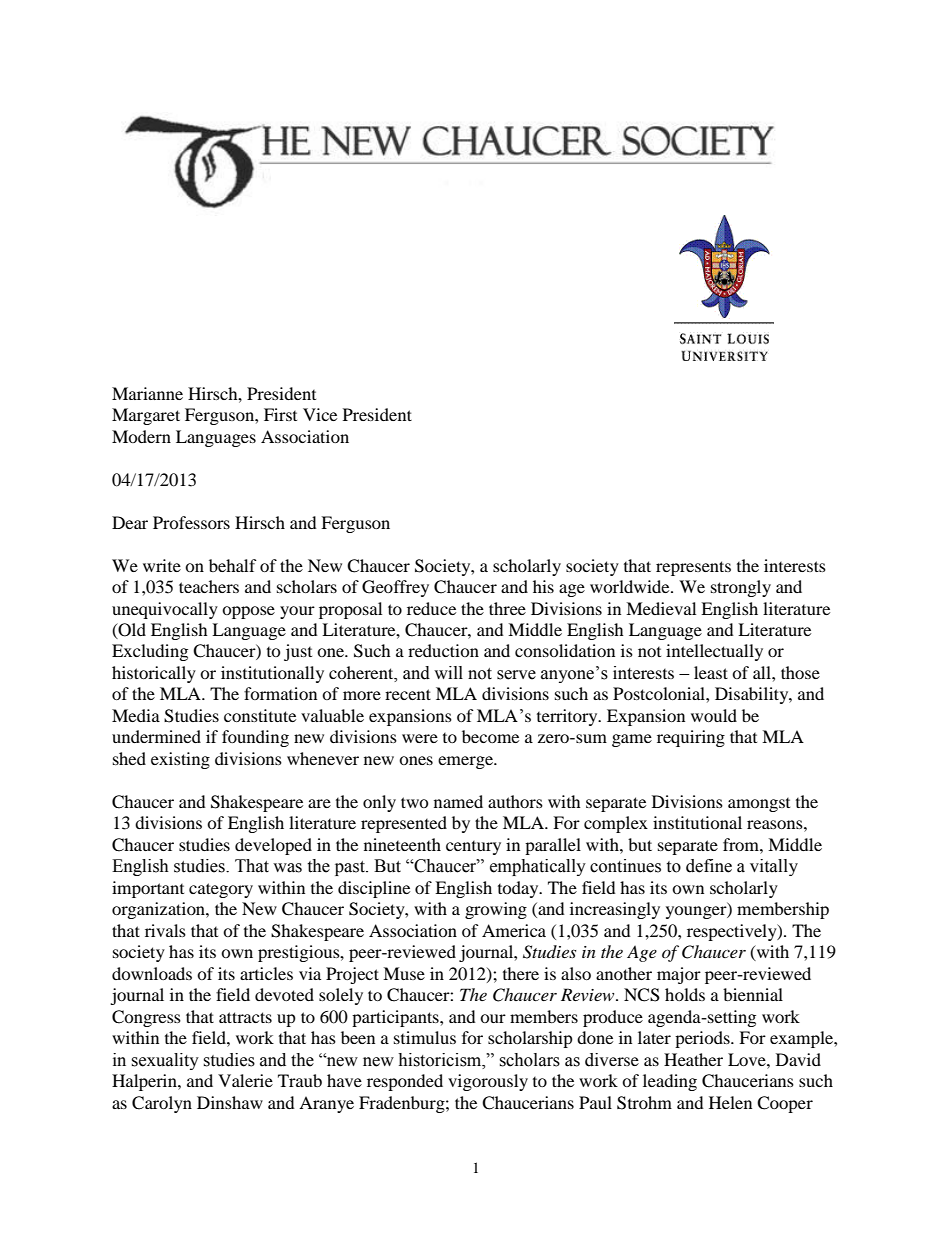 The height and width of the screenshot is (1233, 952). I want to click on represents, so click(693, 568).
